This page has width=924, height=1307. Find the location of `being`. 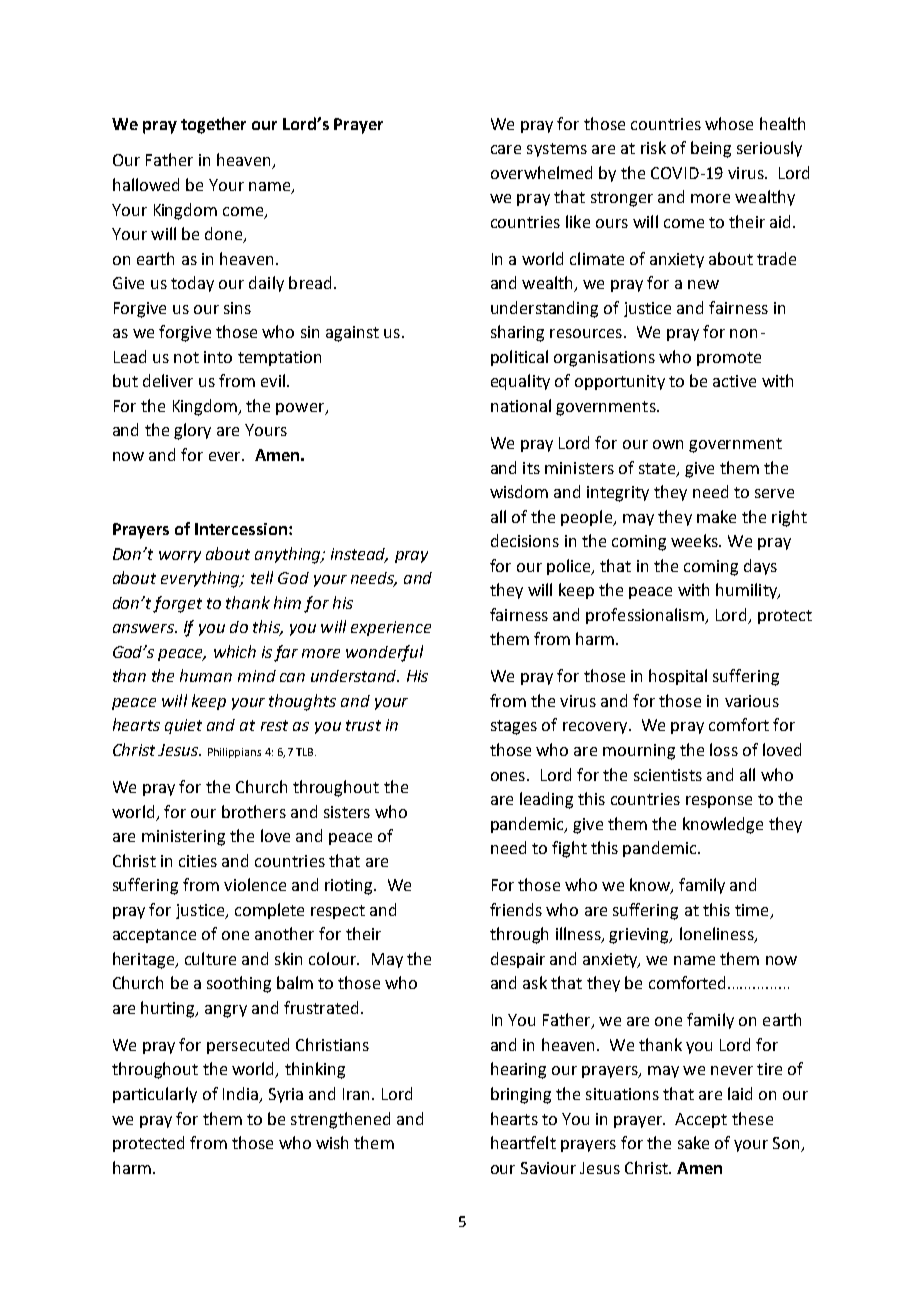

being is located at coordinates (711, 149).
